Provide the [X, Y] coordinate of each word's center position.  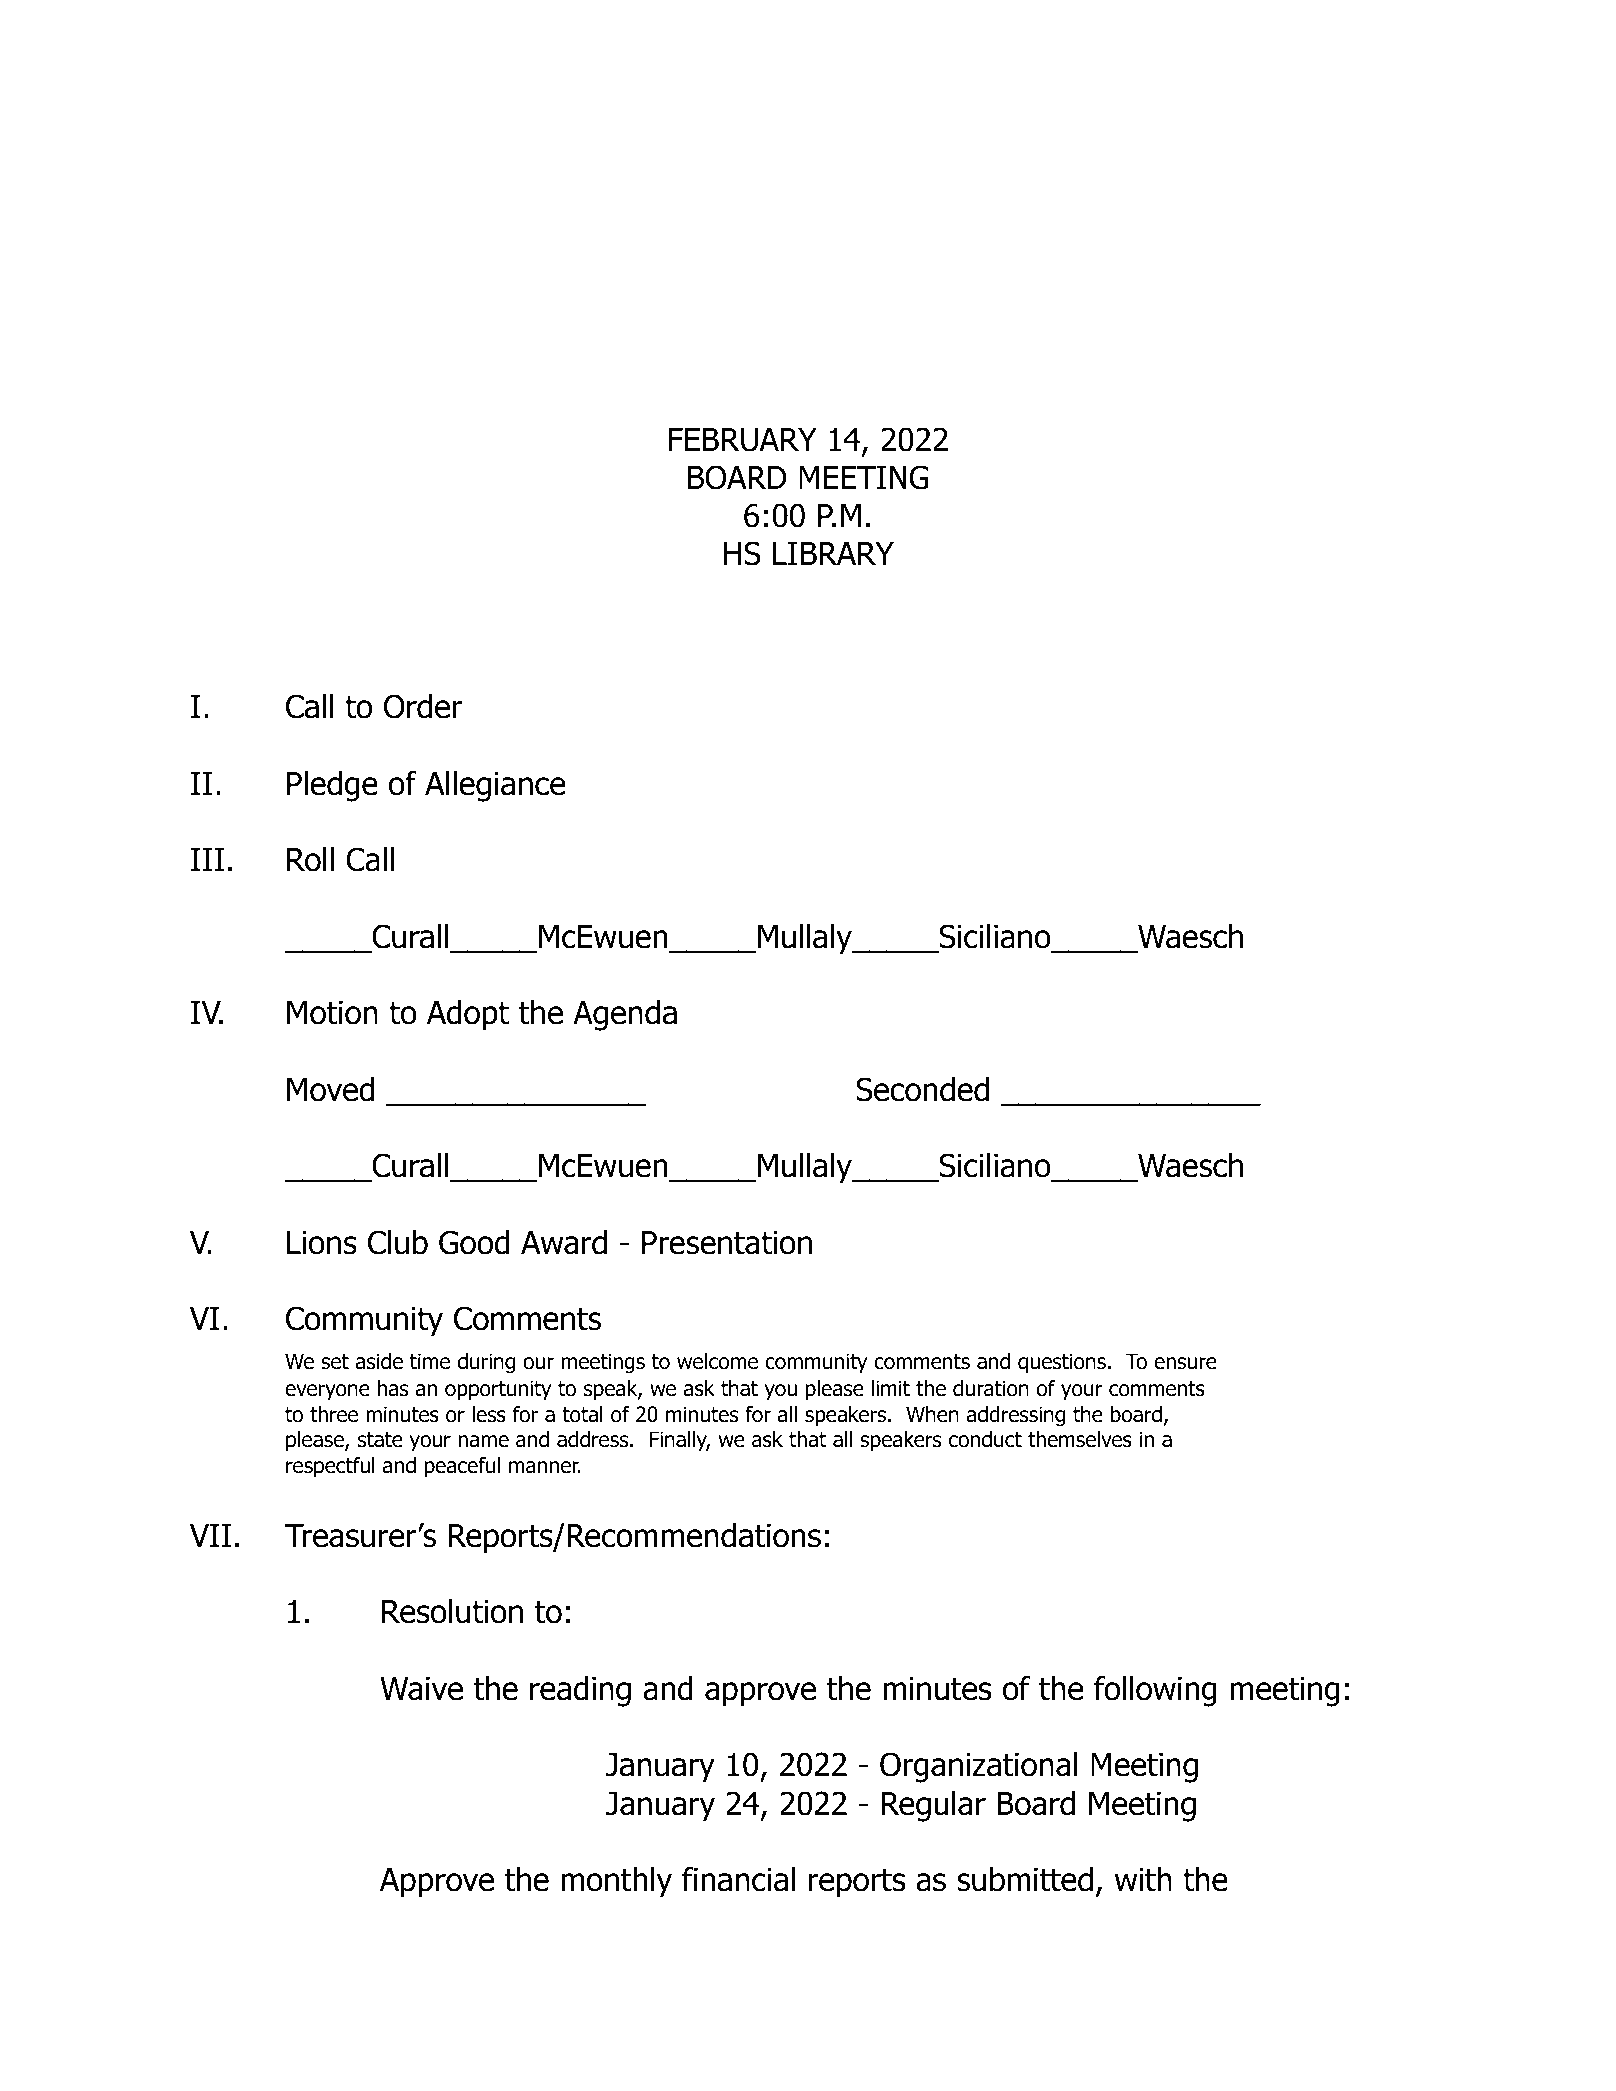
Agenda [625, 1015]
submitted [1025, 1879]
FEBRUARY [743, 440]
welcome [717, 1361]
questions [1062, 1363]
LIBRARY [833, 553]
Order [423, 706]
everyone [327, 1392]
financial [738, 1879]
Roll [310, 859]
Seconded [922, 1089]
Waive [421, 1689]
